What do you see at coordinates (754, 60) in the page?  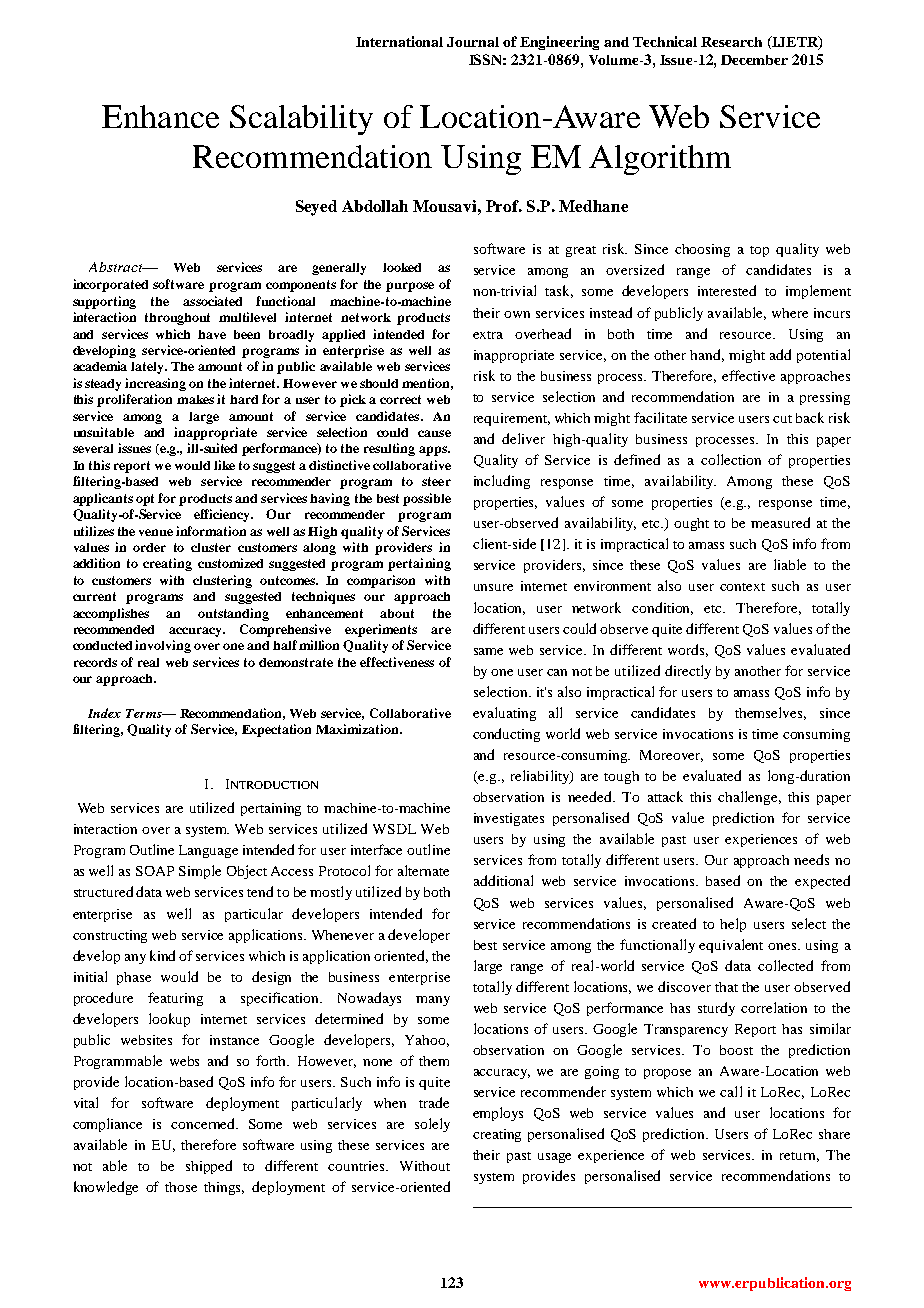 I see `December` at bounding box center [754, 60].
